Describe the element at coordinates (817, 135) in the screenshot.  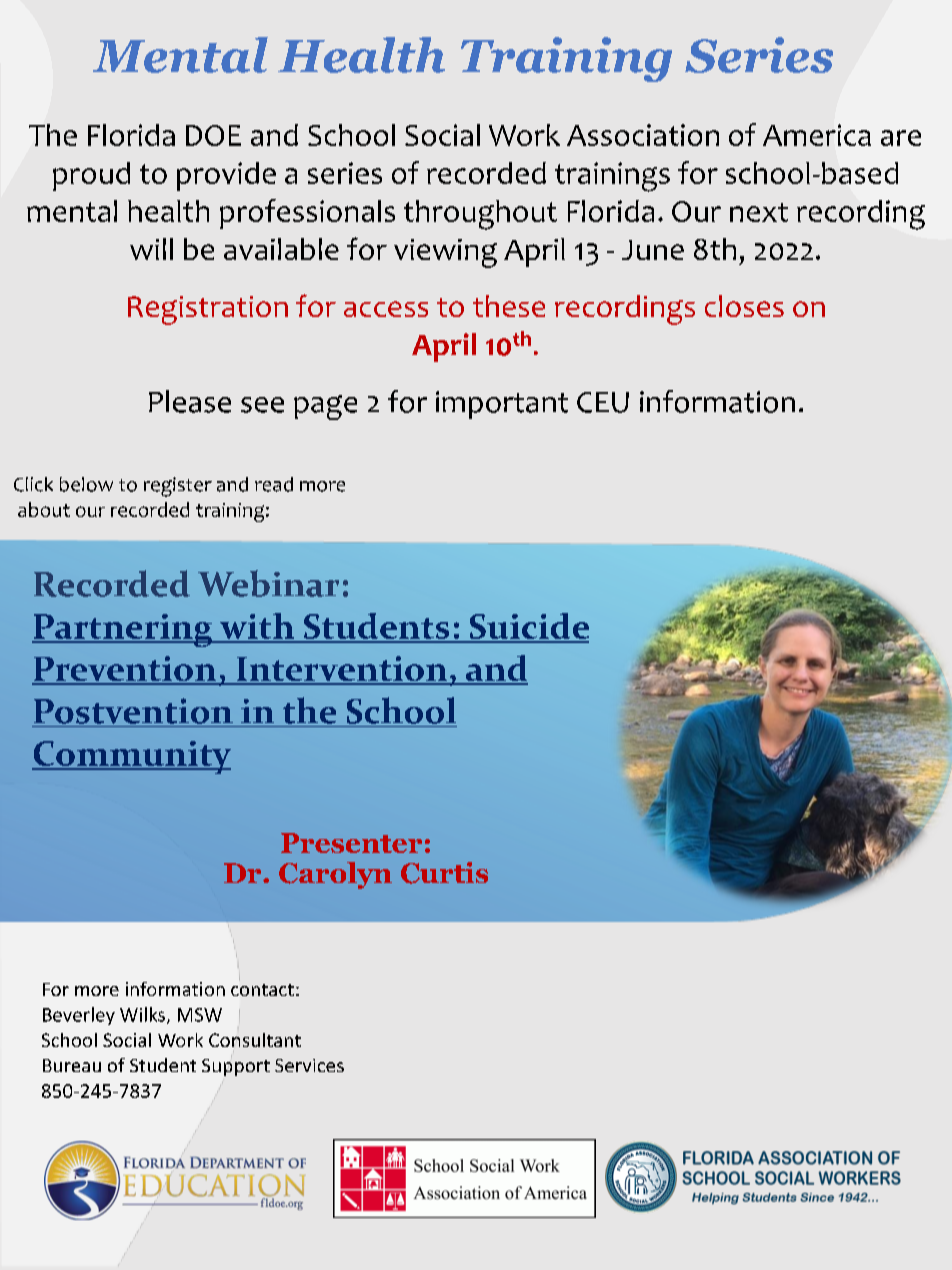
I see `America` at that location.
